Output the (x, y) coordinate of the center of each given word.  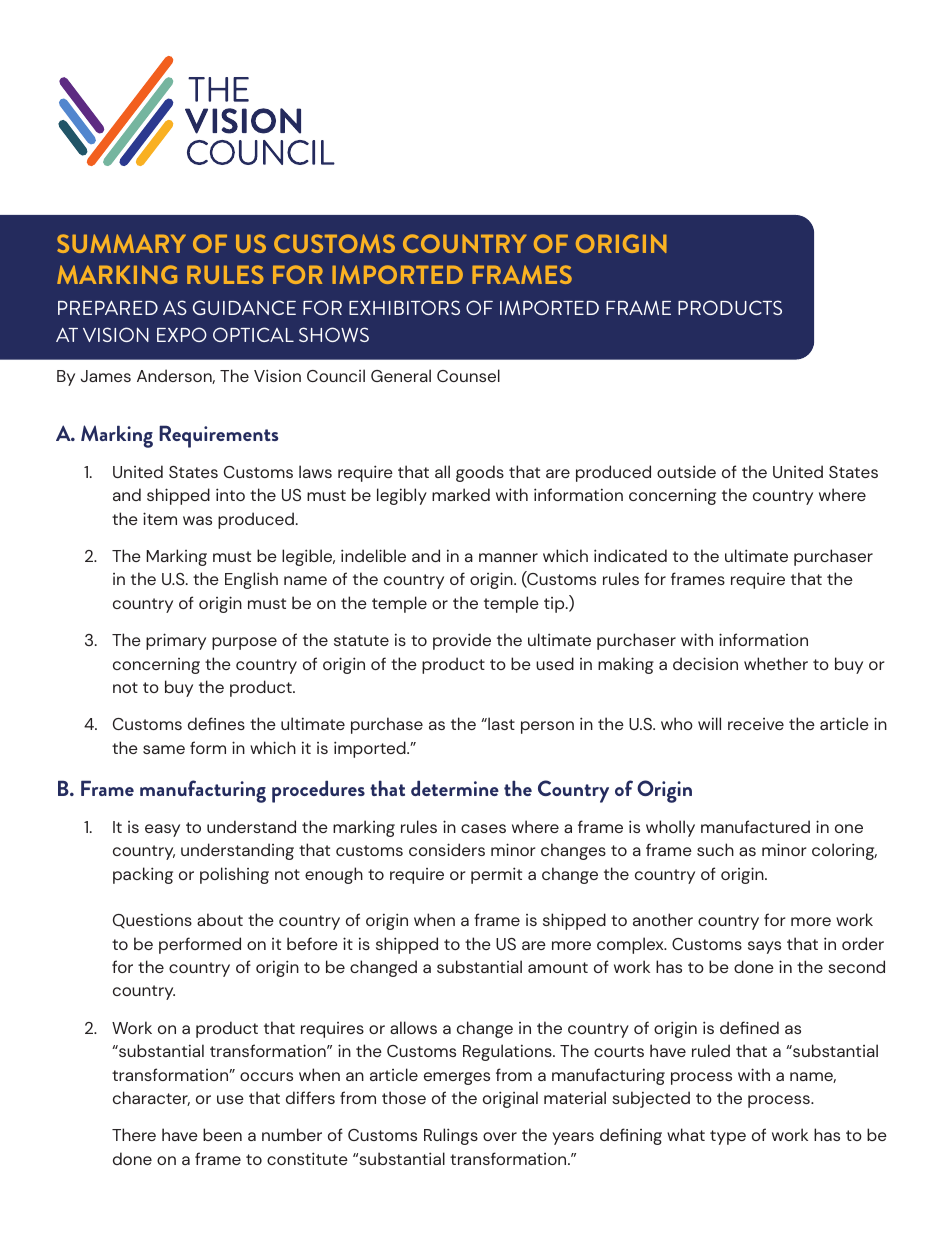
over (500, 1136)
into (230, 494)
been (222, 1134)
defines (216, 723)
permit (496, 875)
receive (756, 724)
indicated (630, 555)
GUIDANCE (244, 307)
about (220, 919)
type (728, 1137)
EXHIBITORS (404, 307)
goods (480, 473)
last (500, 723)
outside (686, 471)
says (764, 947)
